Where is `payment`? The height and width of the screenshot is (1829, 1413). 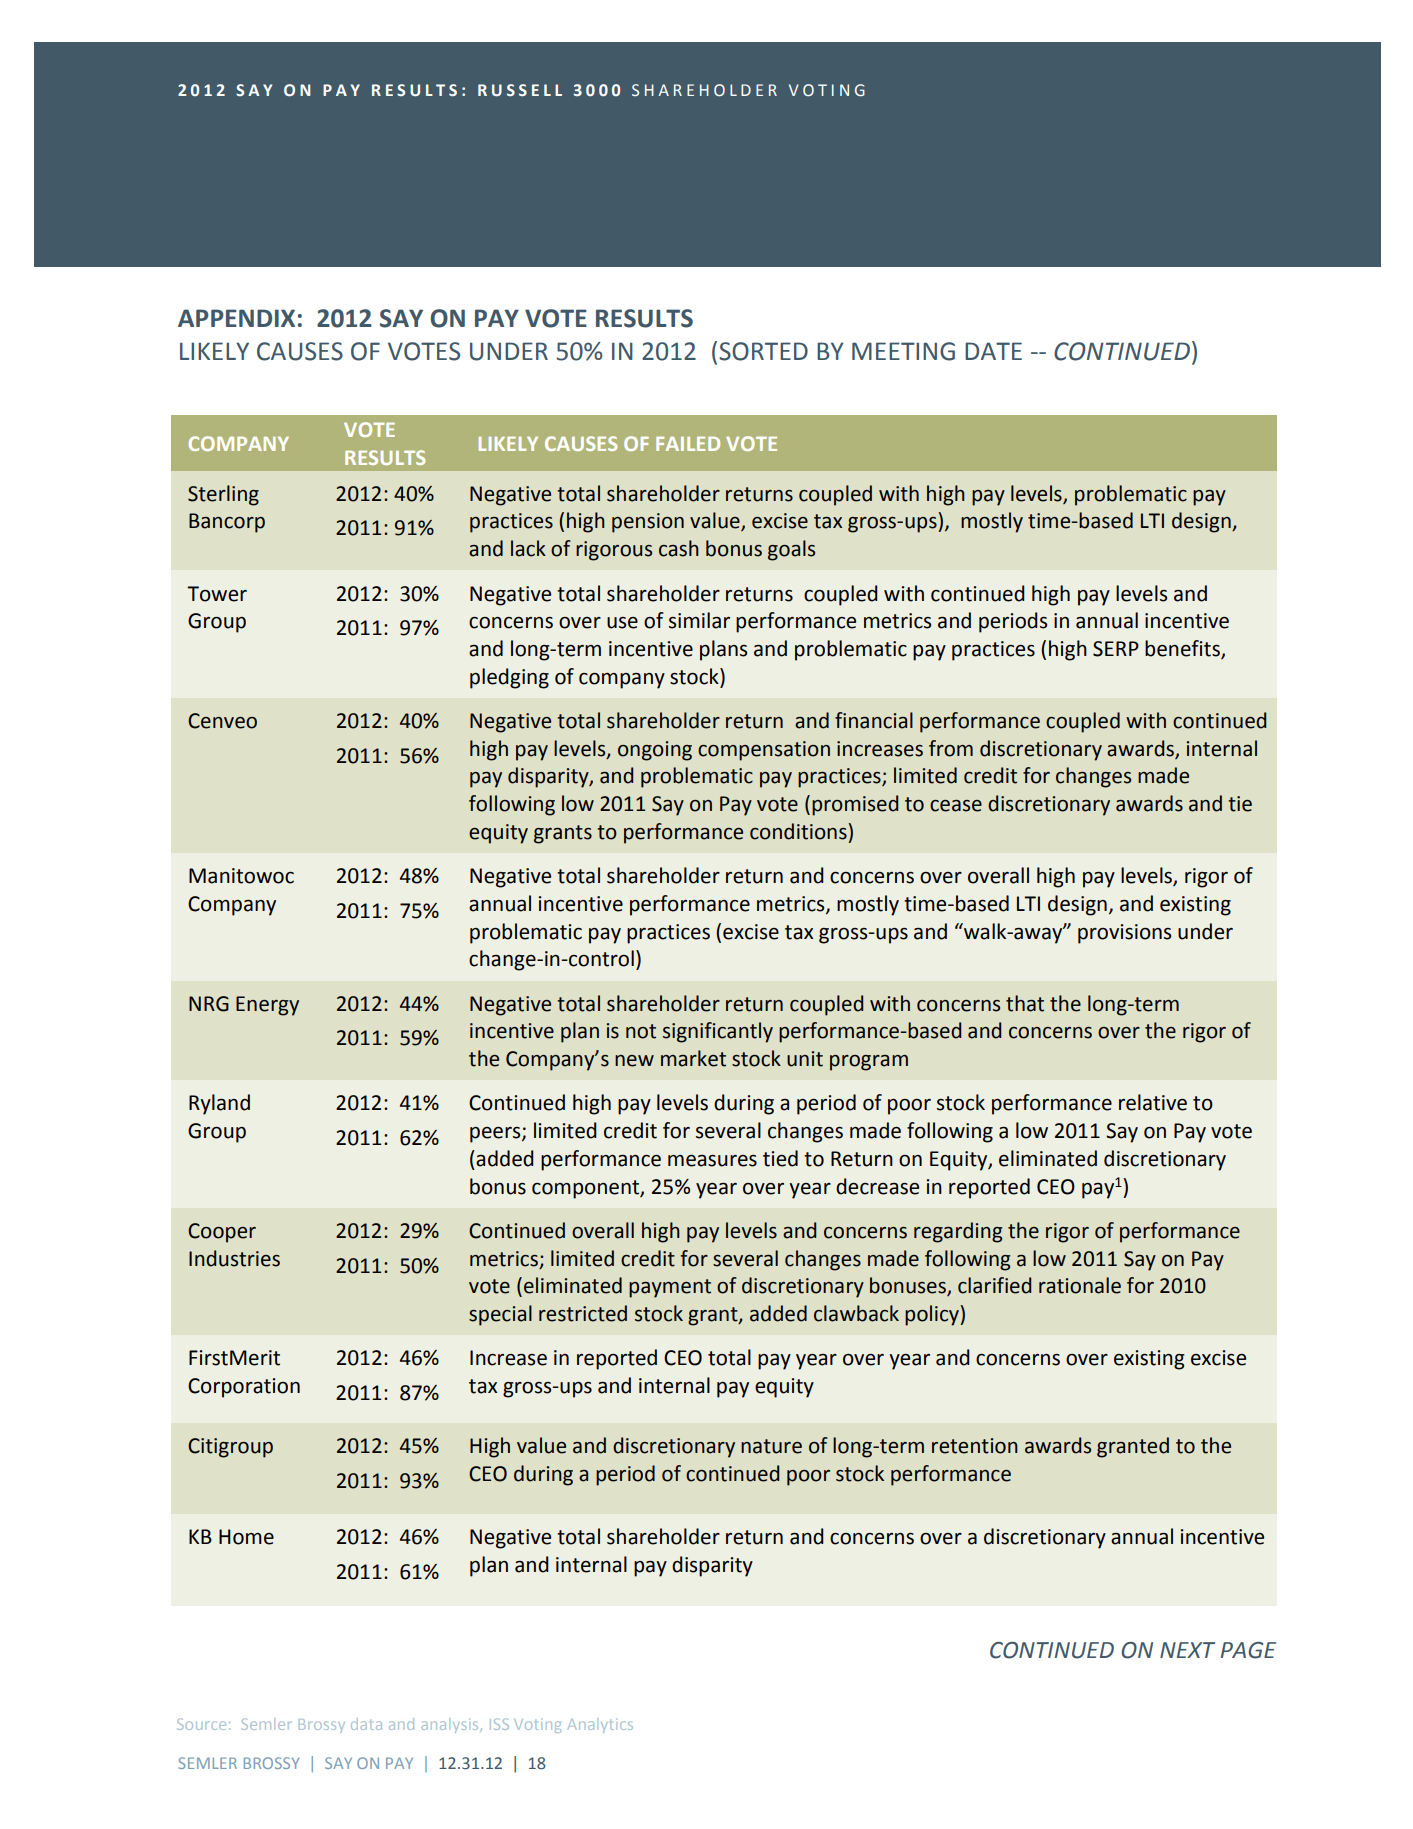
payment is located at coordinates (670, 1288).
